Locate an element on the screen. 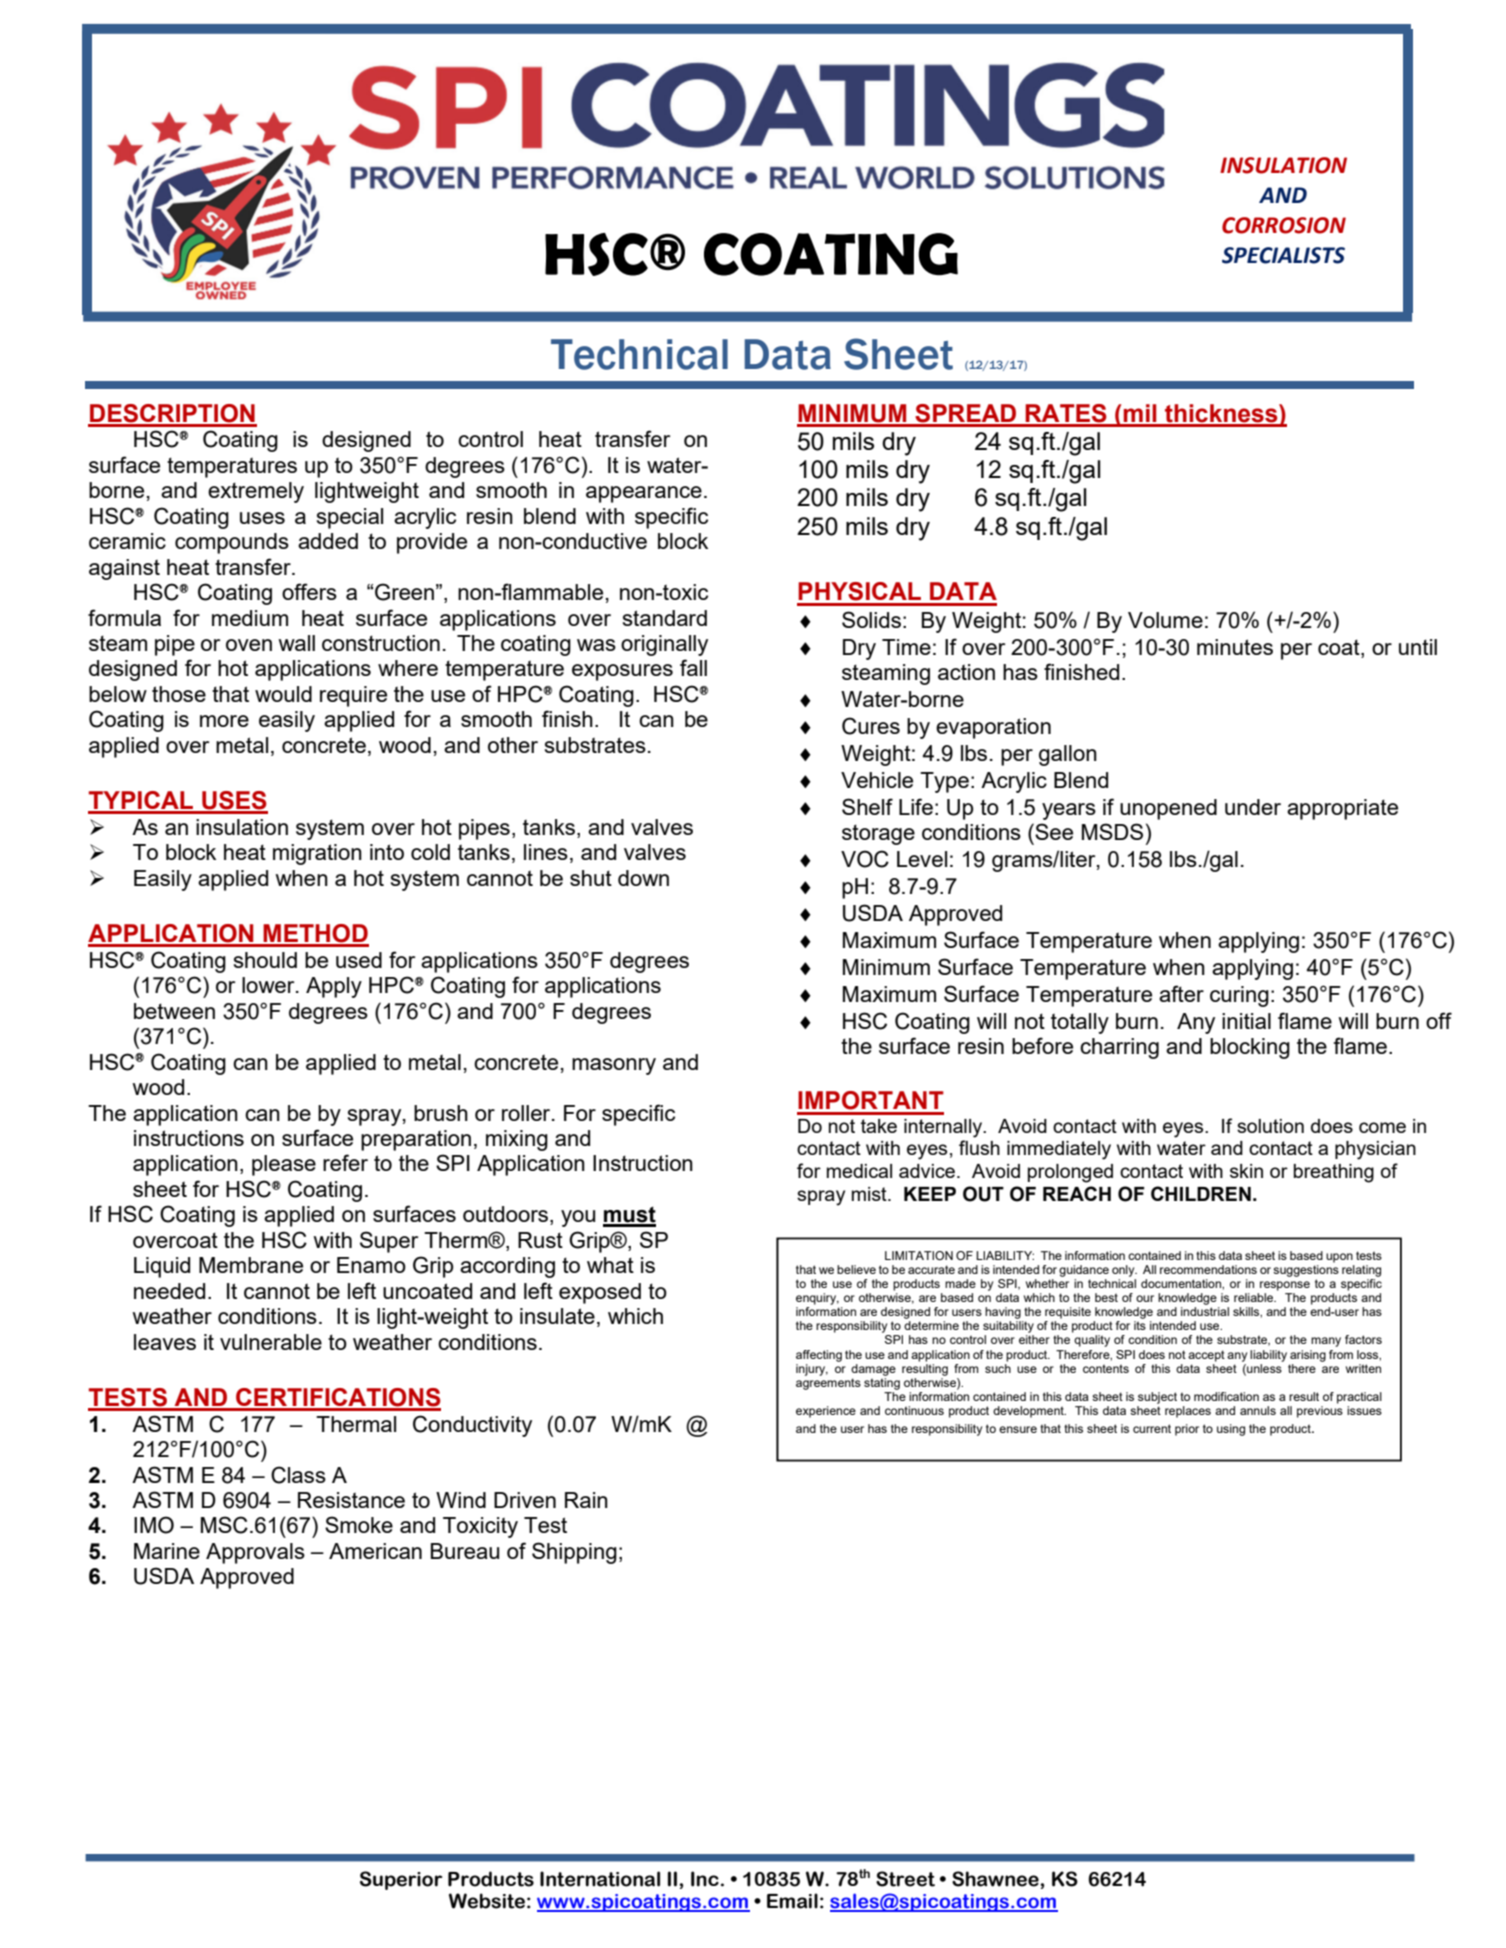 This screenshot has width=1506, height=1948. appearance is located at coordinates (644, 494).
